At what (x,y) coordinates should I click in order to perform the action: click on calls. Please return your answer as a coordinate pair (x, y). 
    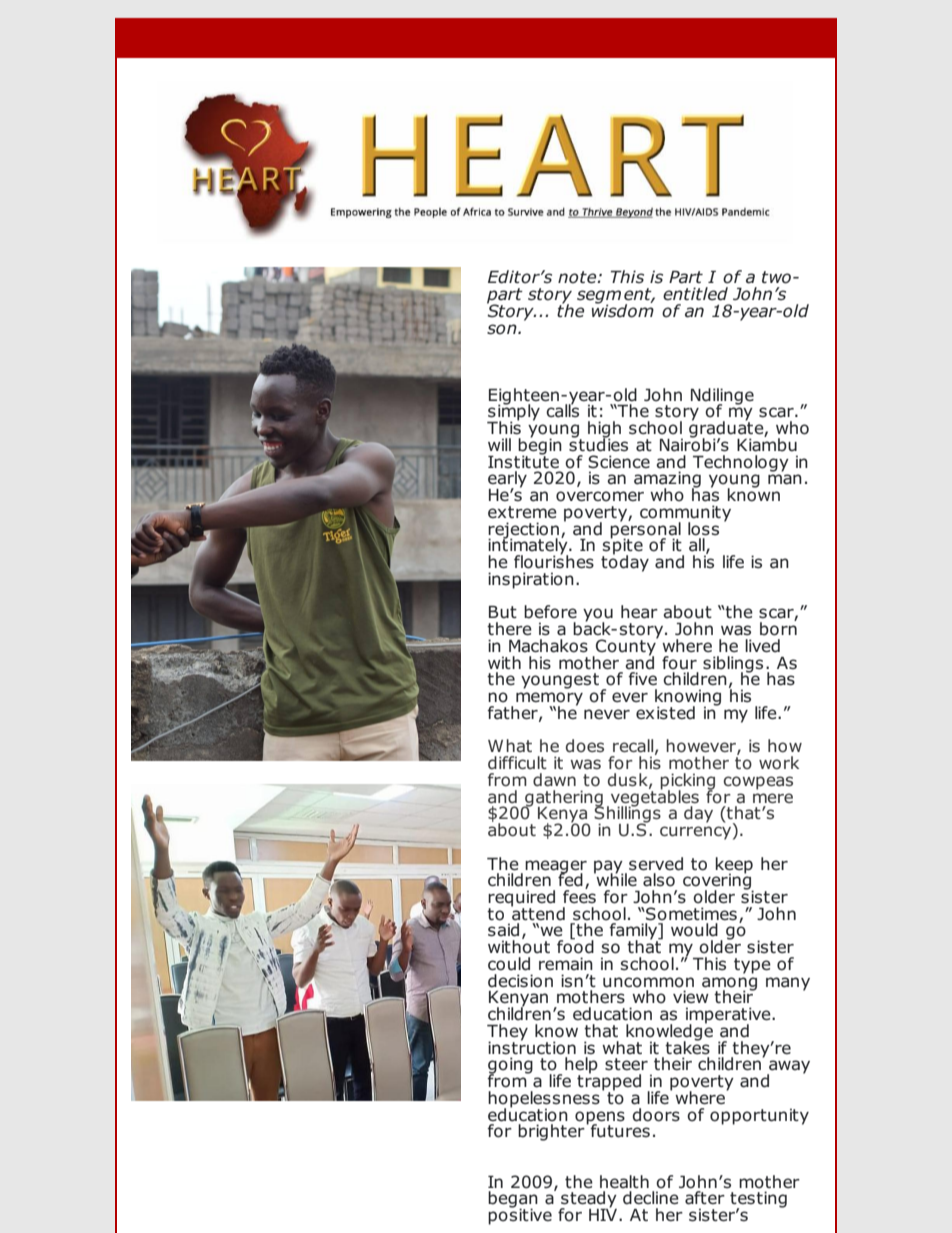
    Looking at the image, I should click on (562, 410).
